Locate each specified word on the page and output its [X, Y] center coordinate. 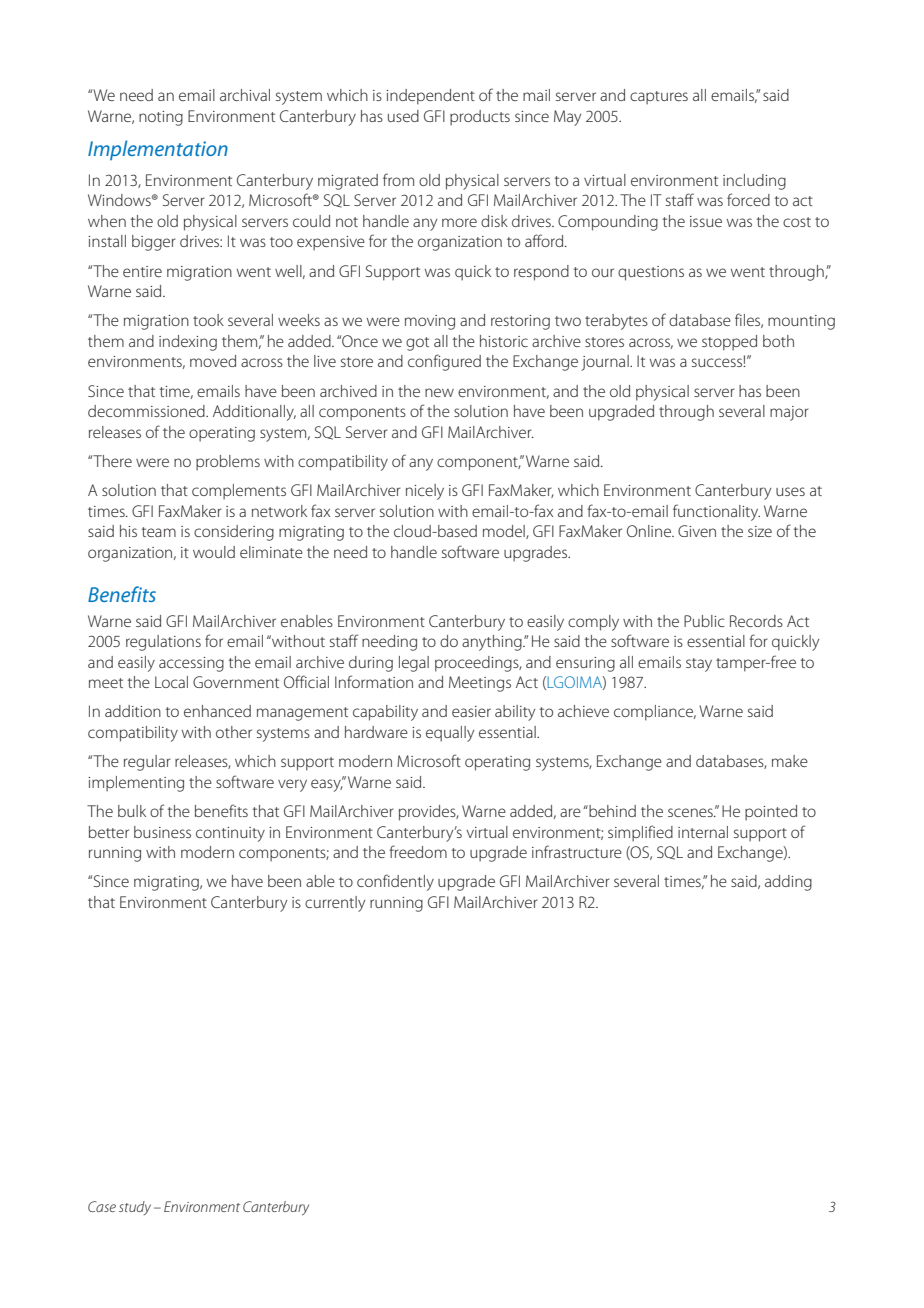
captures [659, 98]
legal [414, 664]
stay [699, 665]
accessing [191, 664]
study [135, 1208]
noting [161, 118]
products [480, 118]
